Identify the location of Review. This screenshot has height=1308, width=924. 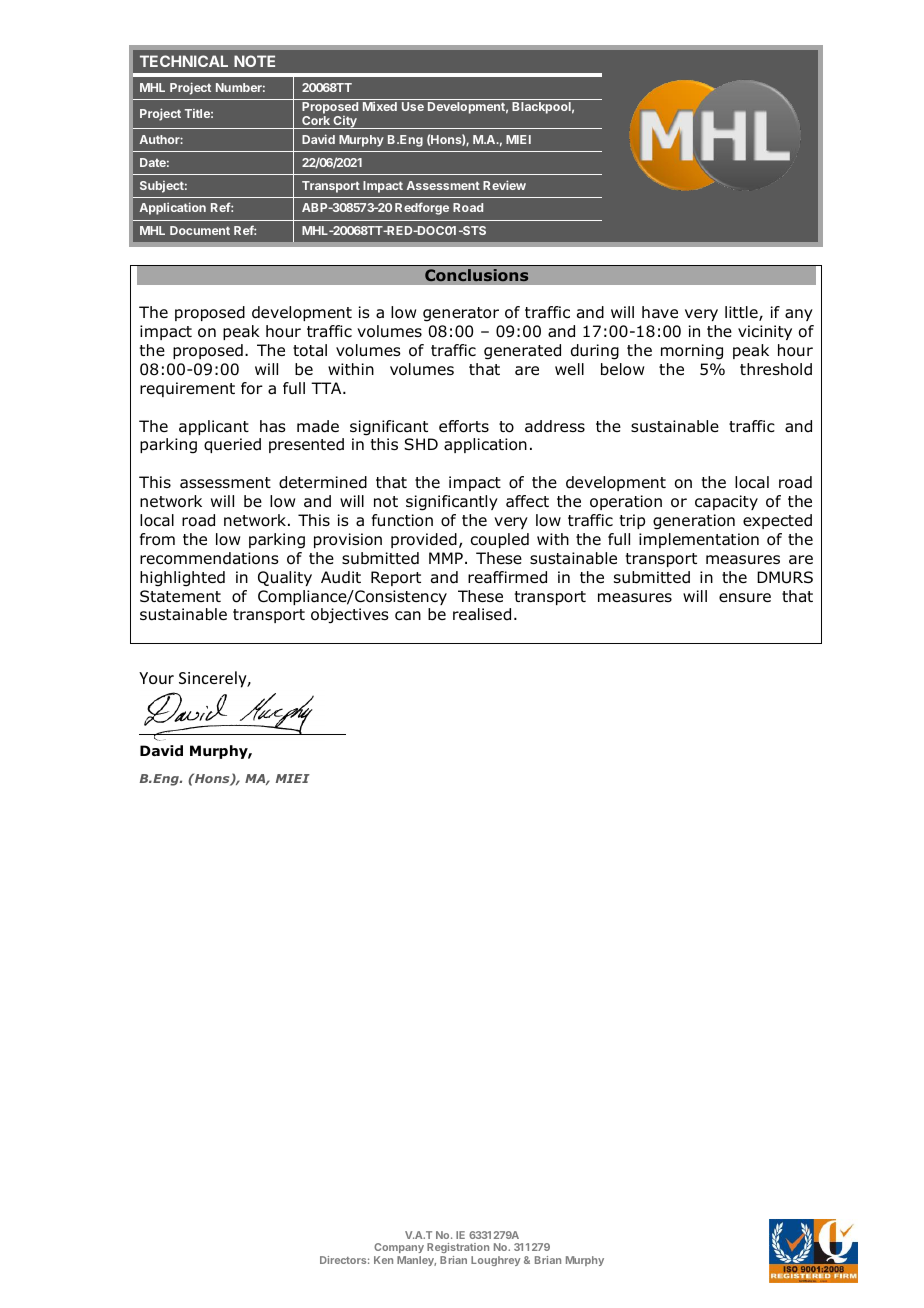
(504, 185).
